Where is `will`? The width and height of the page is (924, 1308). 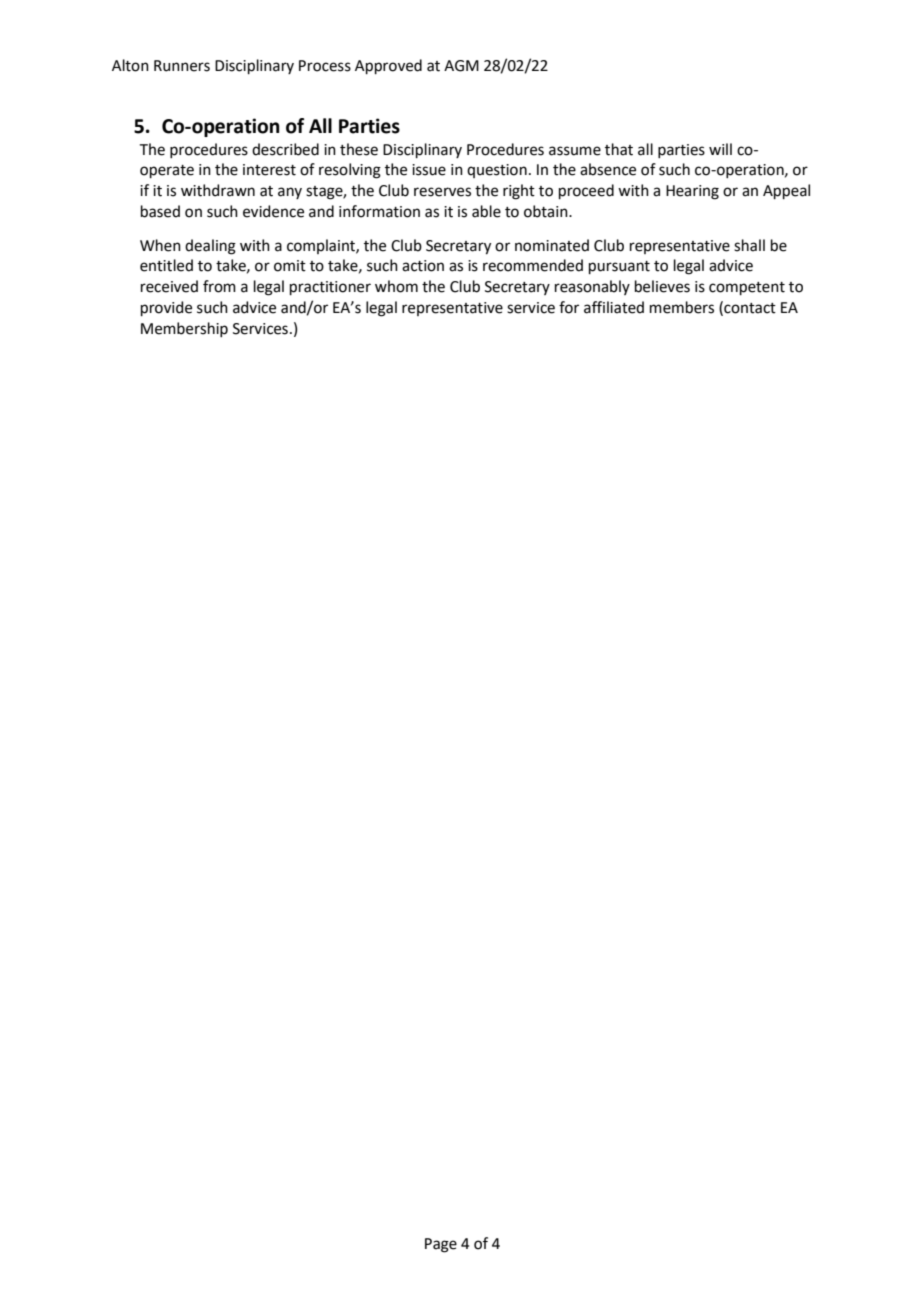 will is located at coordinates (720, 149).
